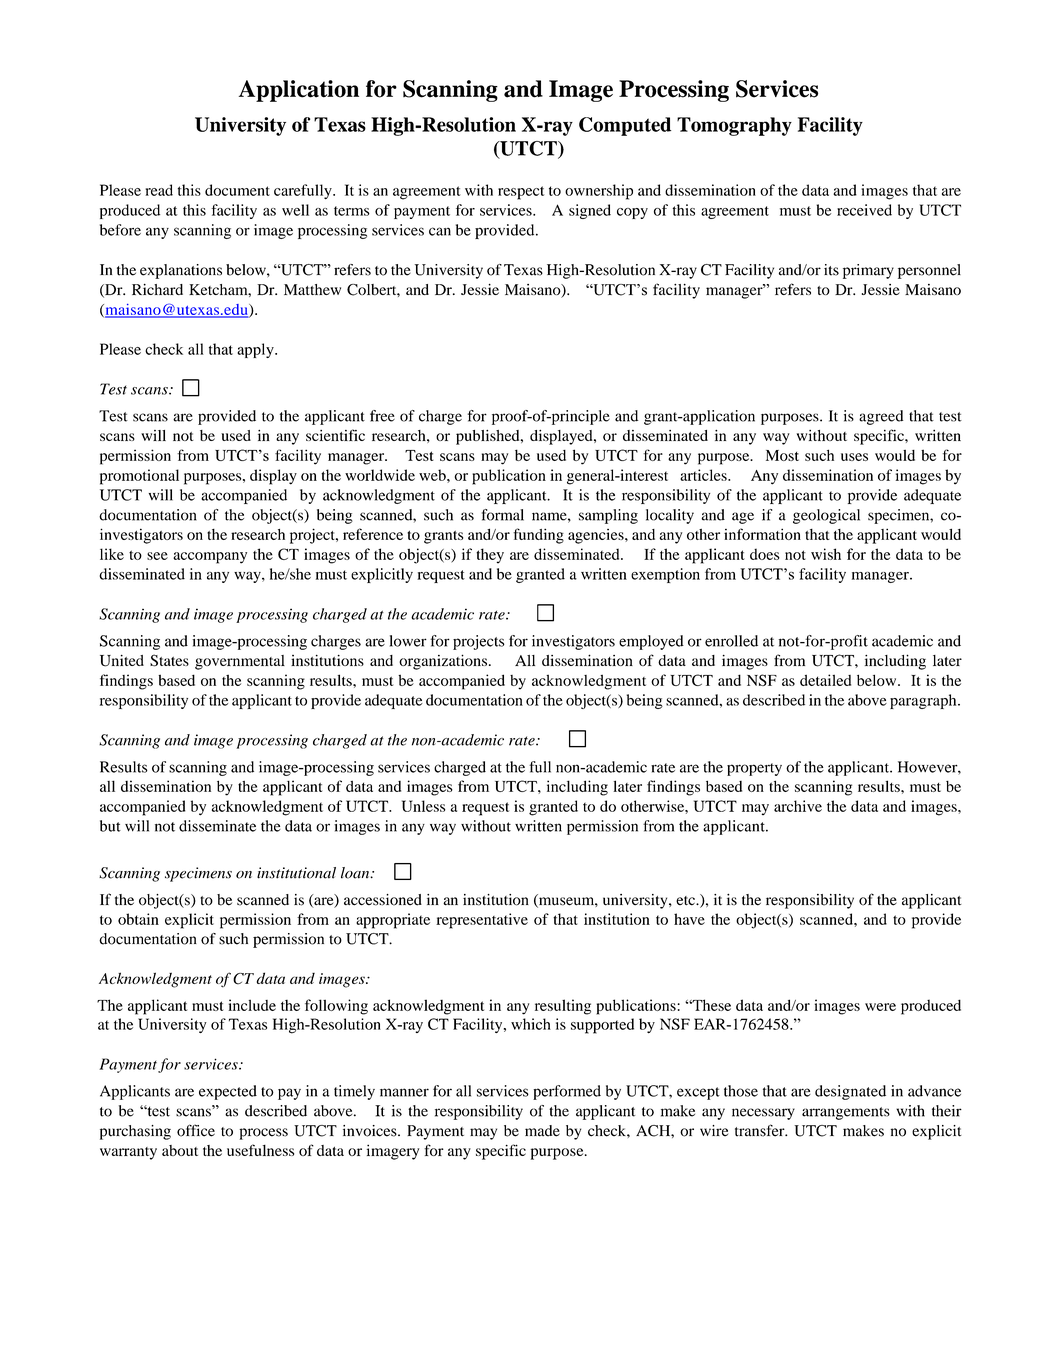 This document has width=1056, height=1366. I want to click on representative, so click(482, 921).
